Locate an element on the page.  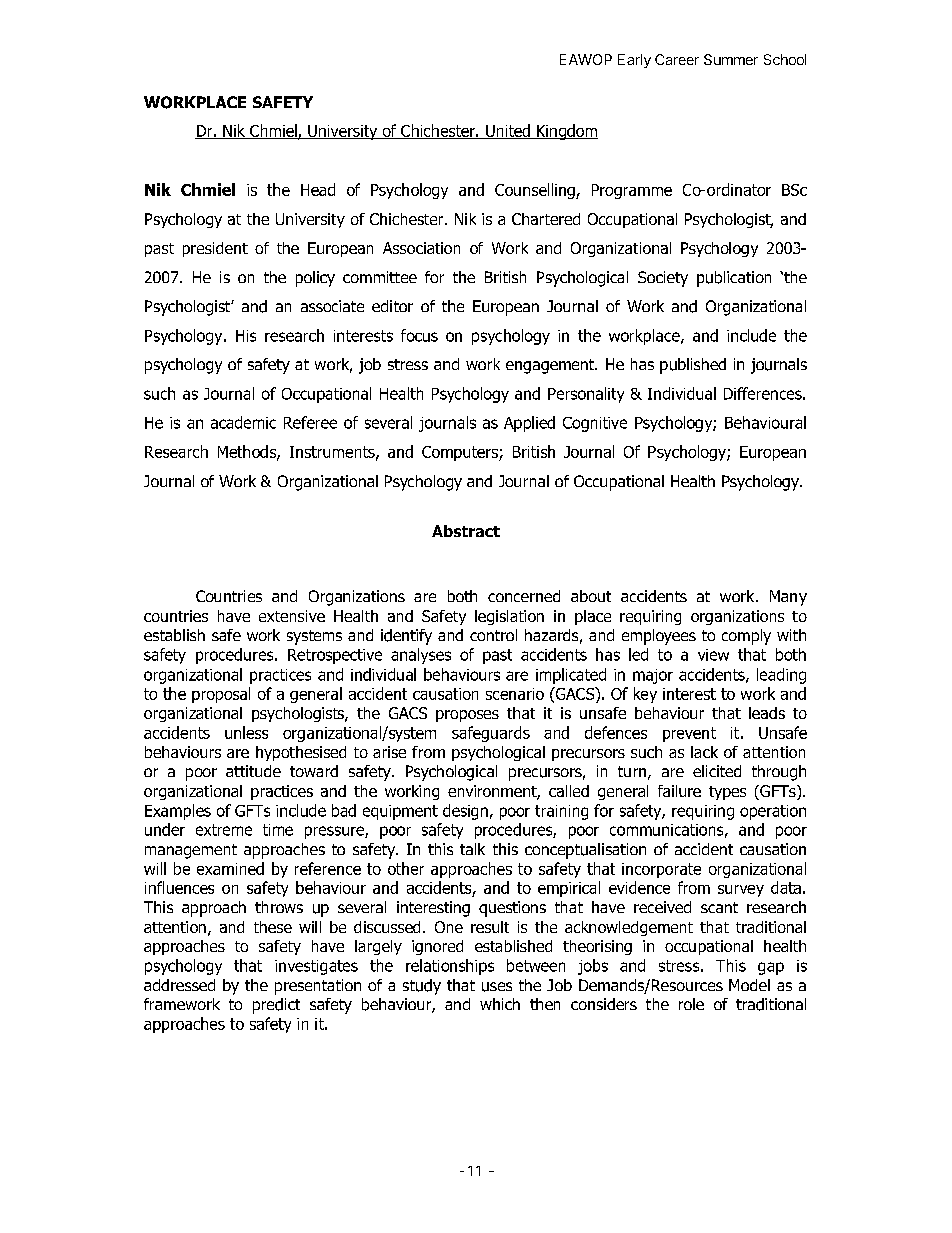
Abstract is located at coordinates (466, 531).
